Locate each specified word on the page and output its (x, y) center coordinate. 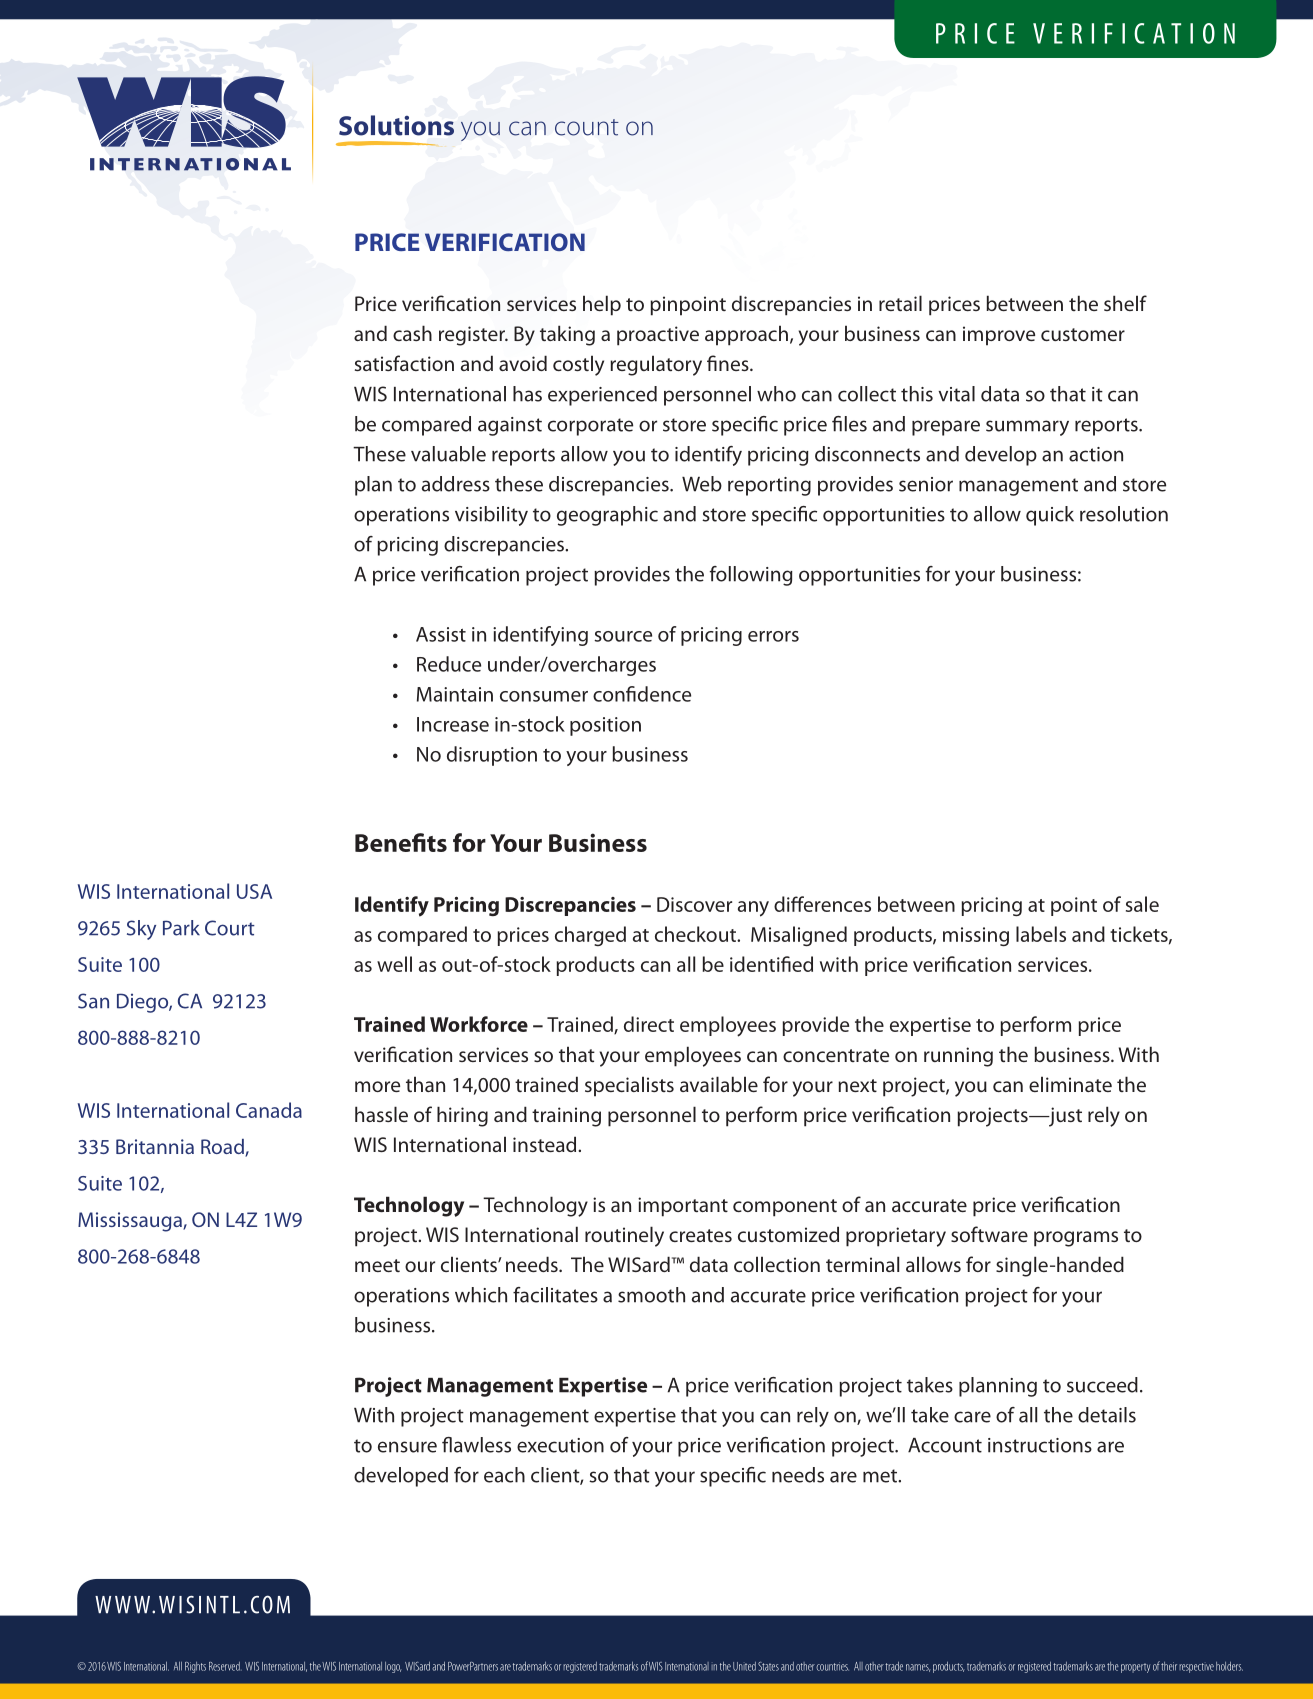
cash (412, 333)
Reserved (225, 1666)
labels (1041, 934)
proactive (658, 336)
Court (230, 928)
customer (1083, 334)
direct (649, 1024)
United (744, 1666)
